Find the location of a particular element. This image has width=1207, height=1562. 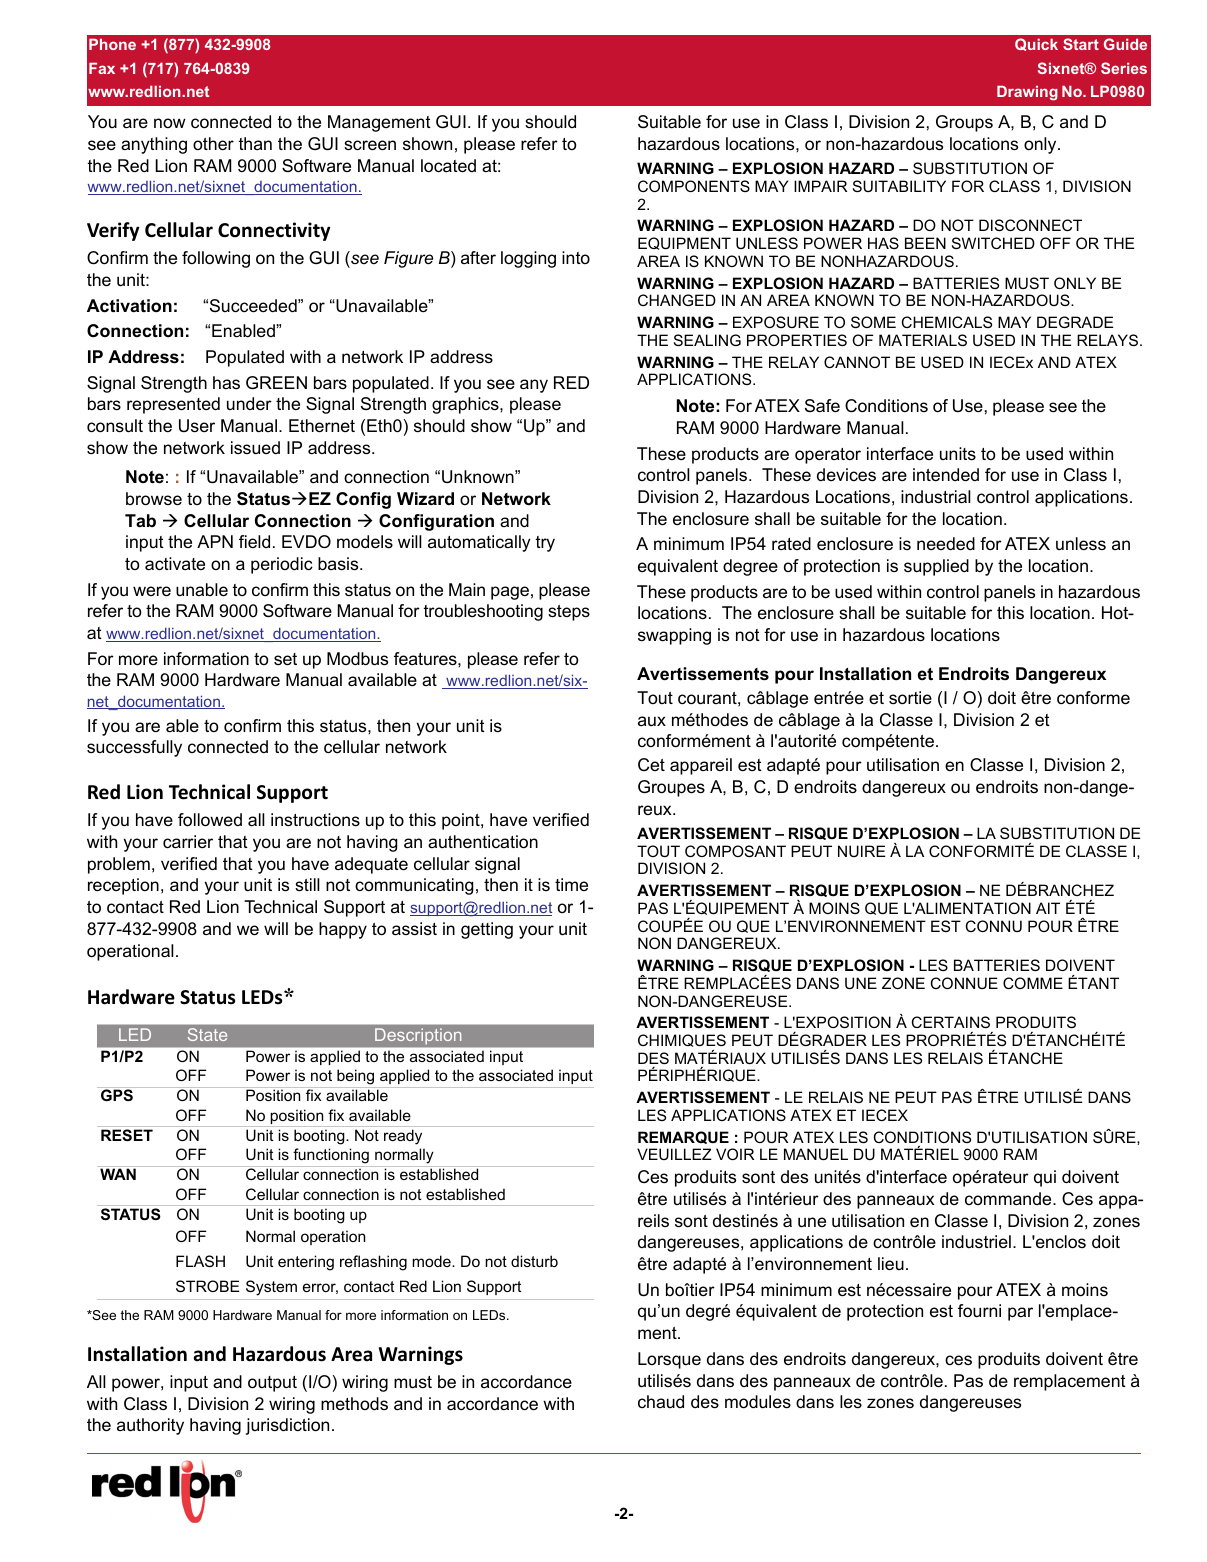

State is located at coordinates (207, 1034).
